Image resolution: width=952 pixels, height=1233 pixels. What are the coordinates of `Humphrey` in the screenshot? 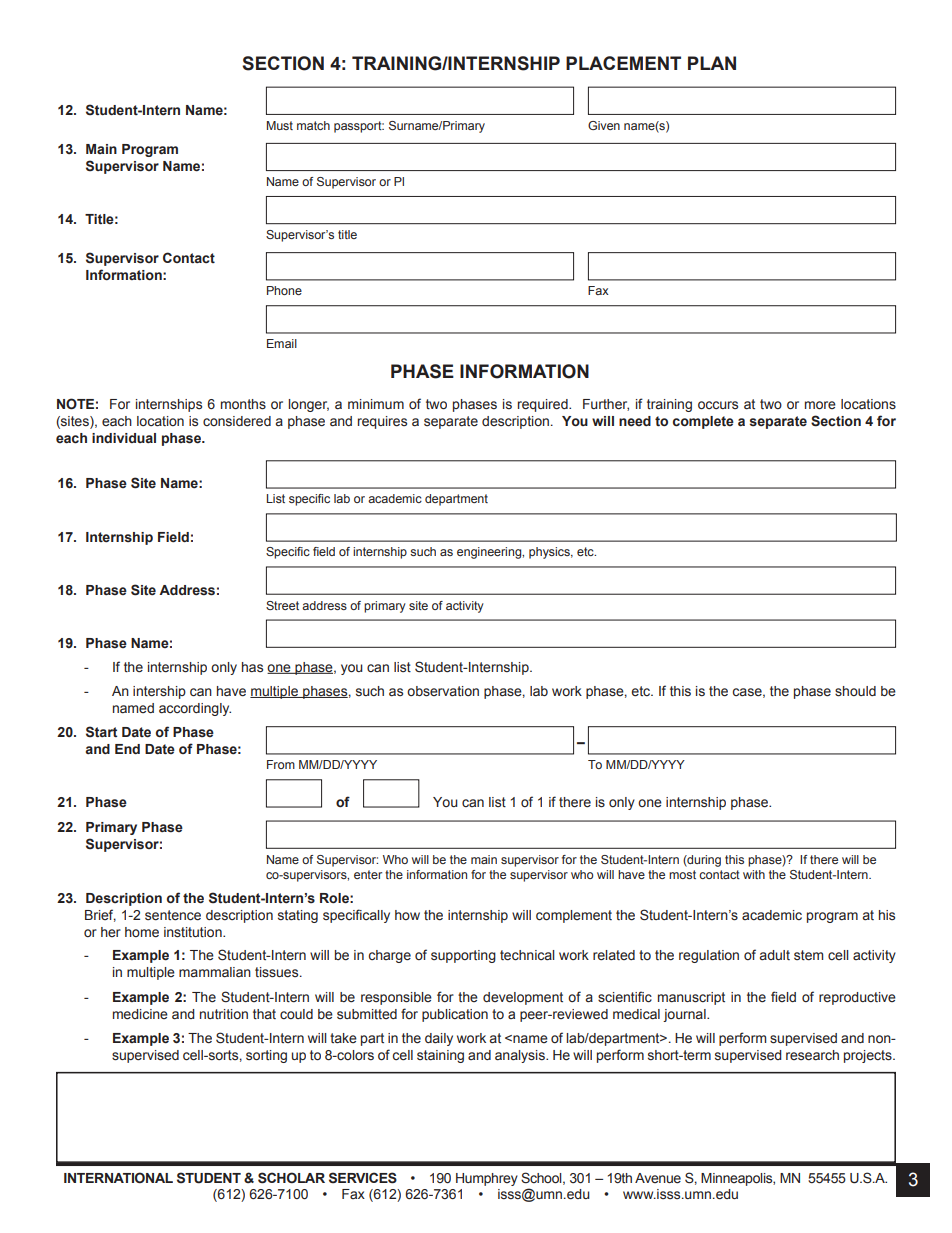 It's located at (487, 1179).
